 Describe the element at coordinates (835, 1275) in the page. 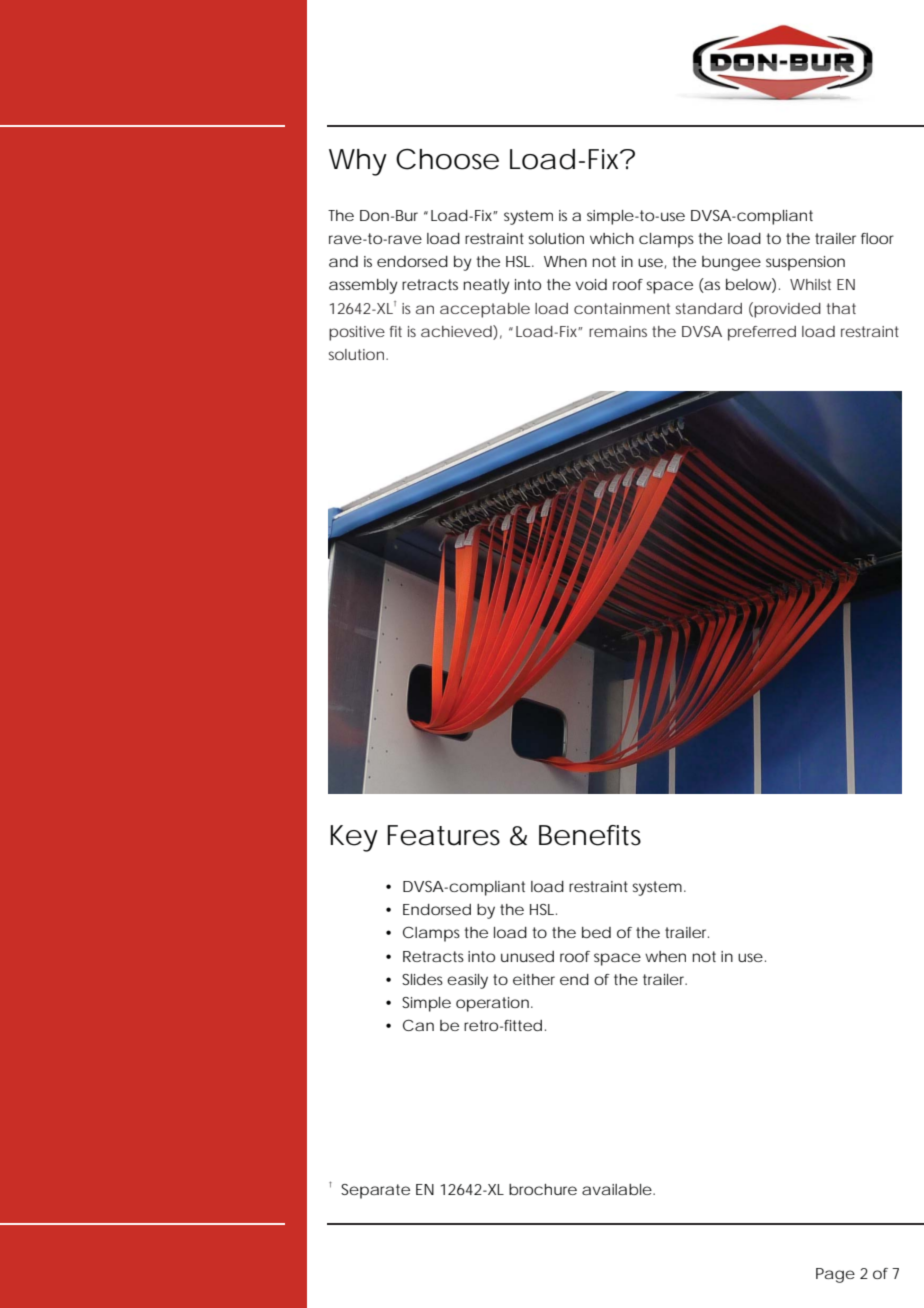

I see `Page` at that location.
